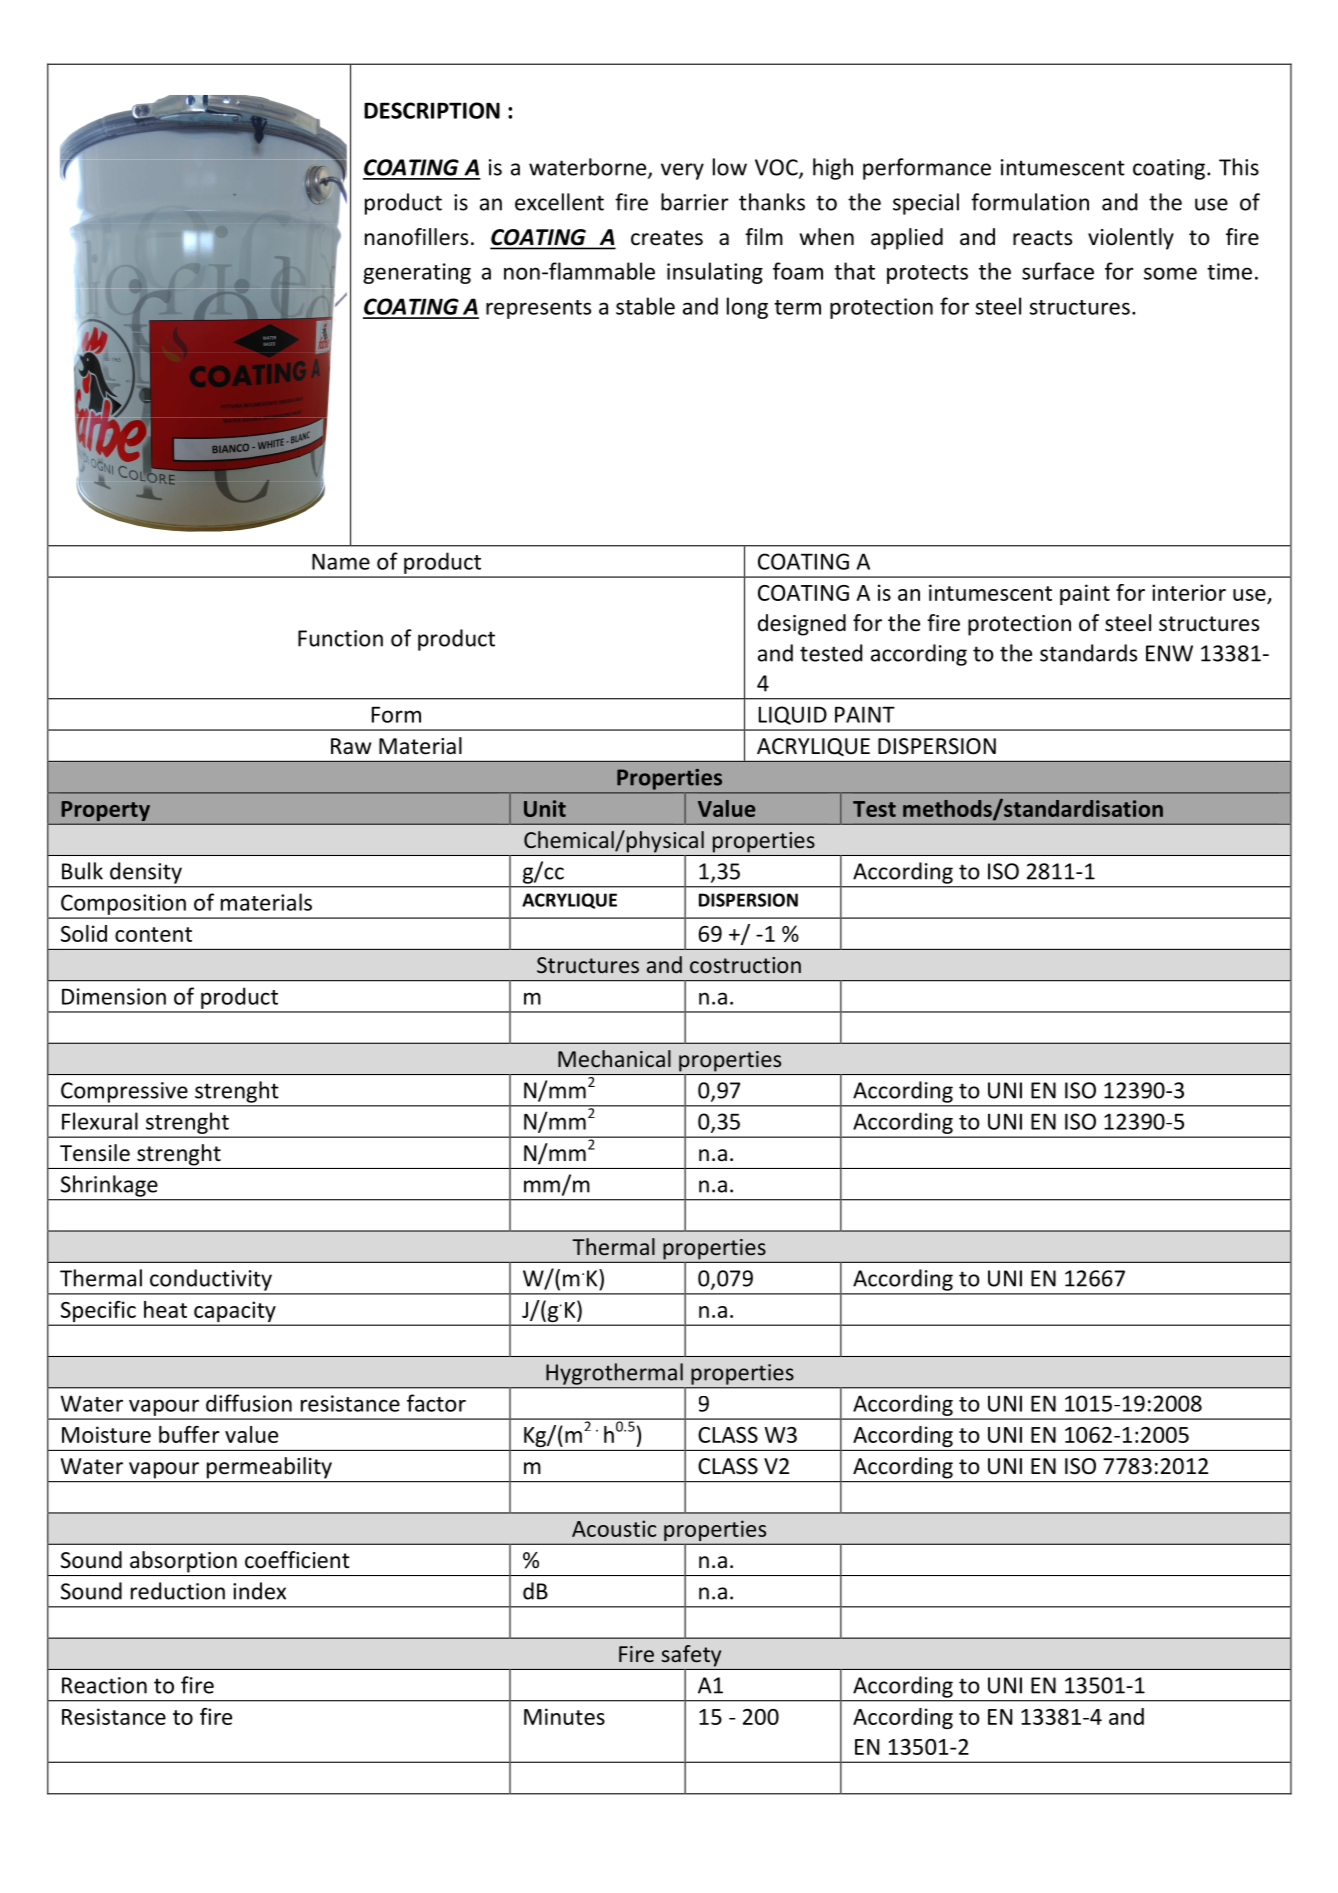  What do you see at coordinates (682, 171) in the document?
I see `very` at bounding box center [682, 171].
